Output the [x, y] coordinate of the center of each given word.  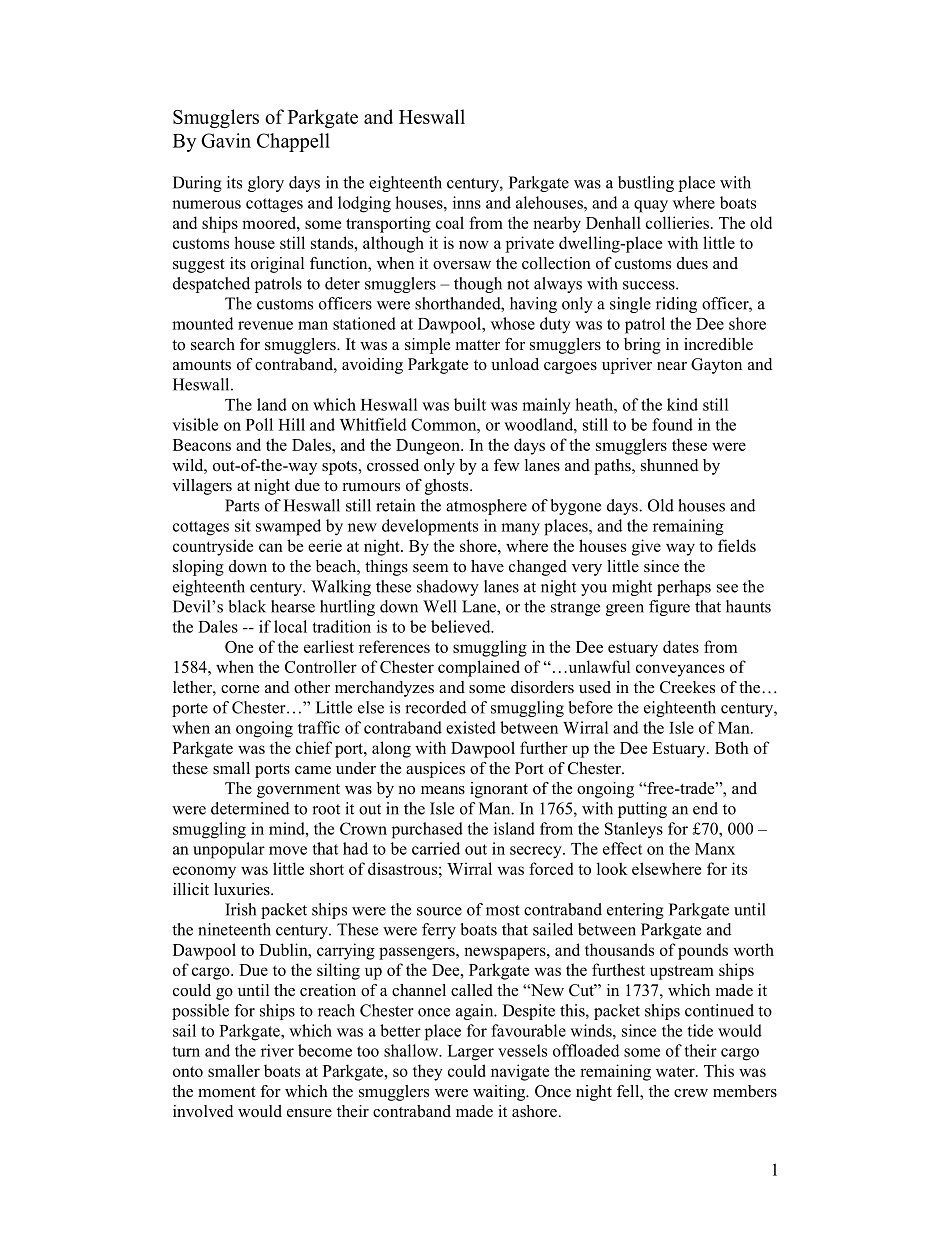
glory [266, 184]
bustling [646, 184]
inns [467, 202]
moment [227, 1092]
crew [691, 1093]
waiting [500, 1093]
